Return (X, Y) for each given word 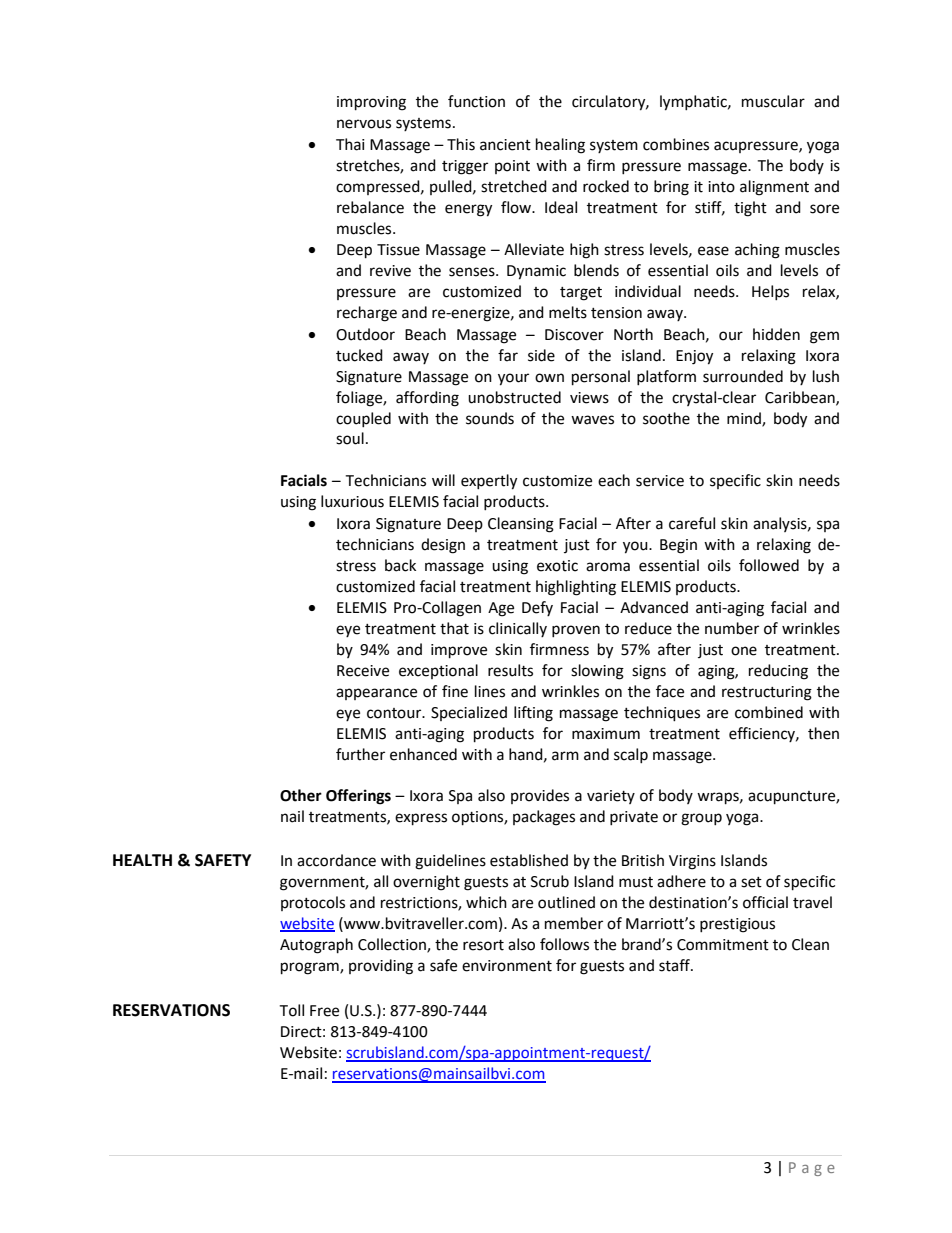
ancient (505, 145)
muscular (773, 101)
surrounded (743, 376)
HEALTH (142, 860)
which (486, 902)
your (513, 379)
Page (812, 1169)
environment (507, 966)
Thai (350, 144)
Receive (363, 671)
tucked (359, 355)
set (751, 882)
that (454, 628)
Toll (291, 1010)
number (732, 628)
